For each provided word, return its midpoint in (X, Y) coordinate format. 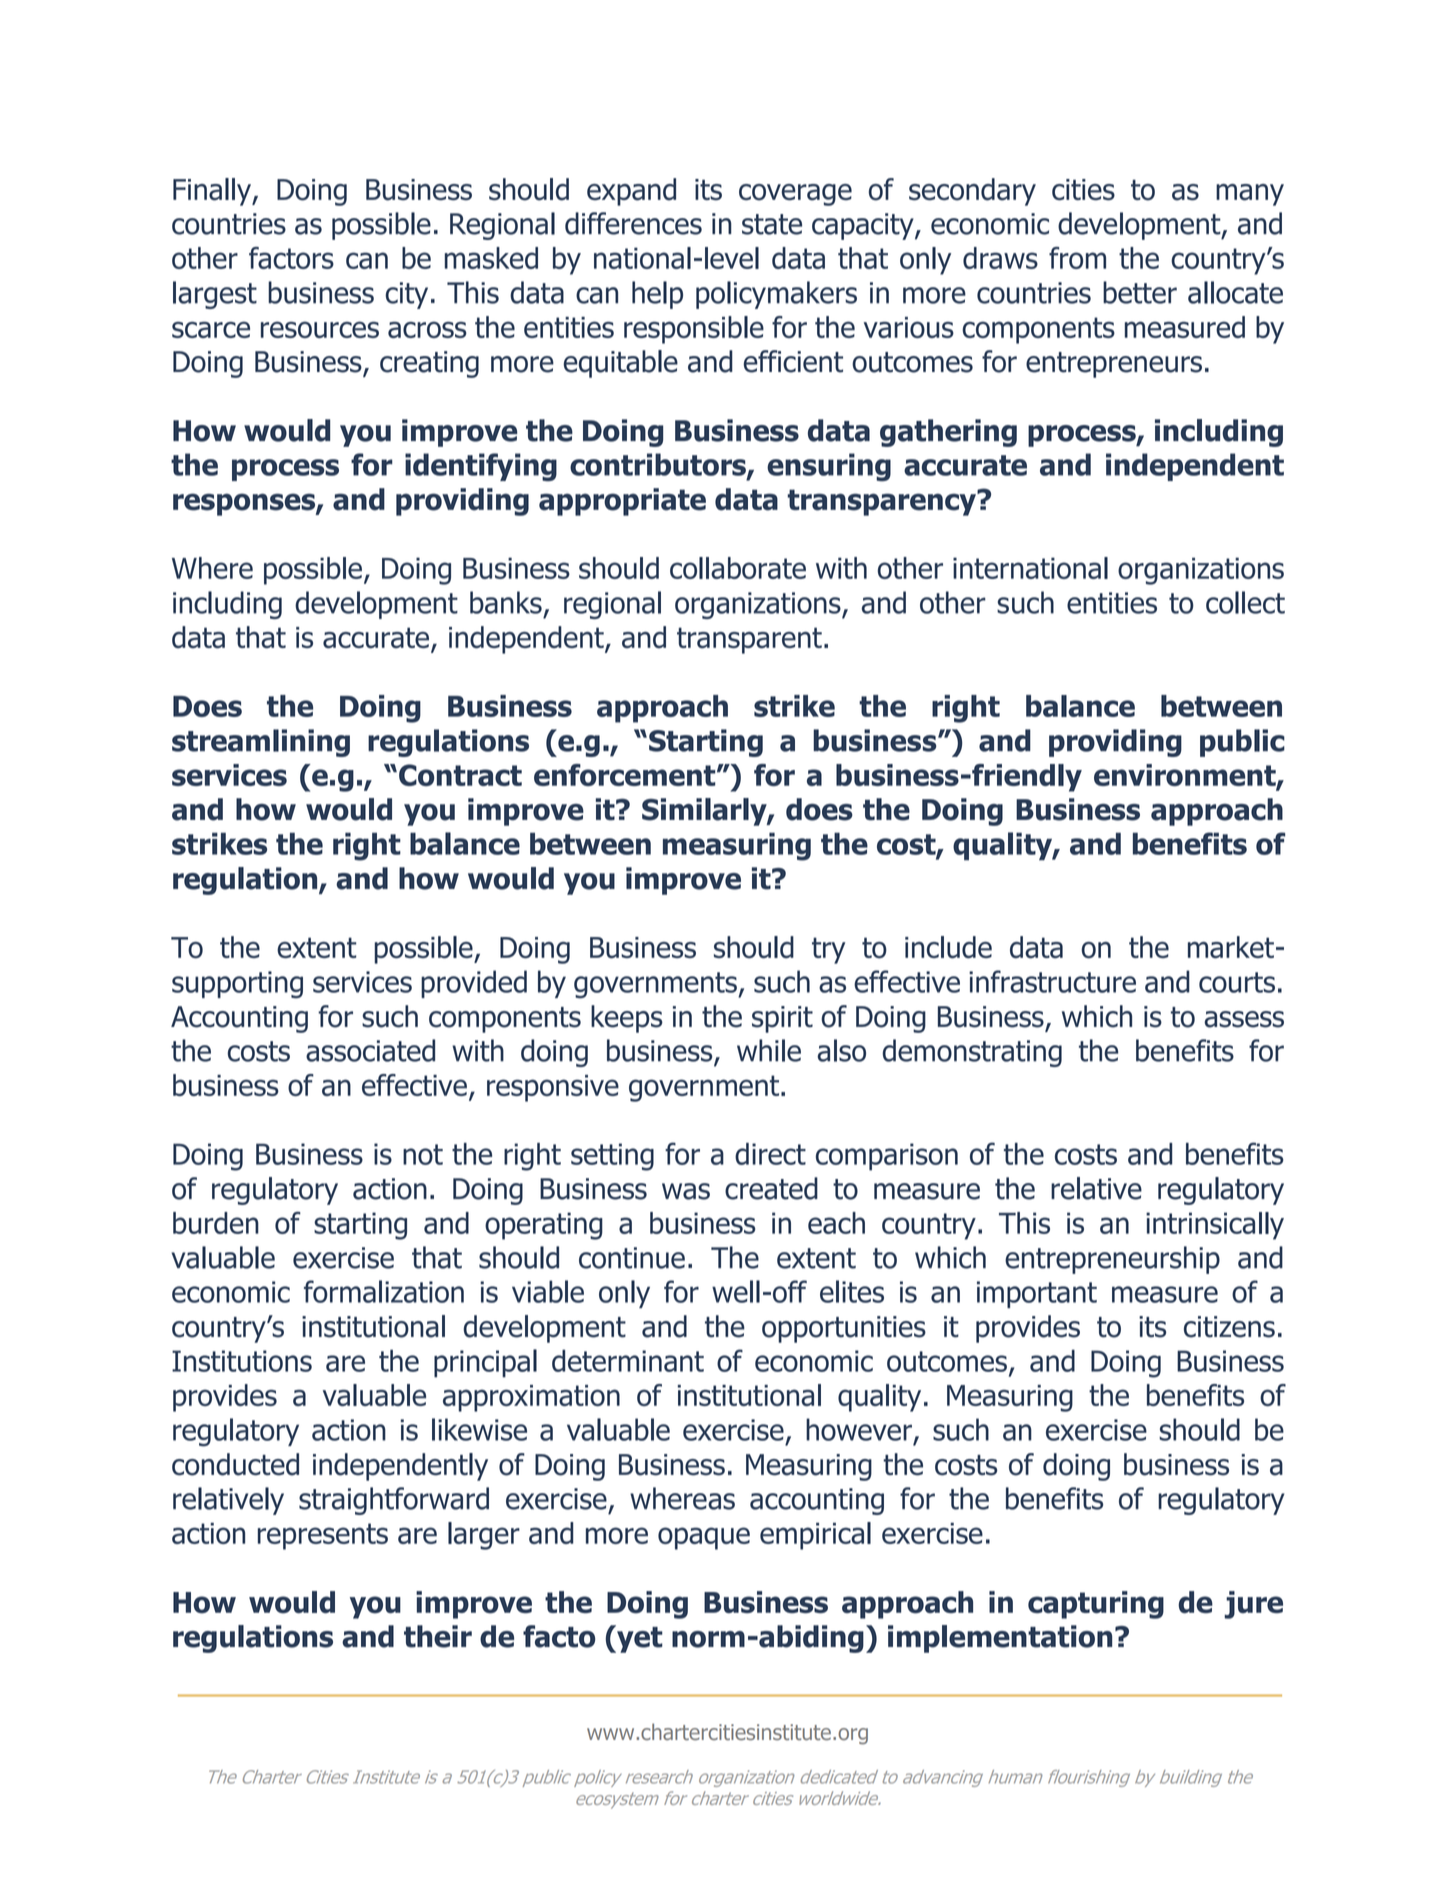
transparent (749, 640)
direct (770, 1154)
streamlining (261, 743)
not (423, 1154)
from (1077, 258)
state (772, 224)
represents (323, 1536)
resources (320, 329)
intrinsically (1215, 1226)
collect (1245, 602)
